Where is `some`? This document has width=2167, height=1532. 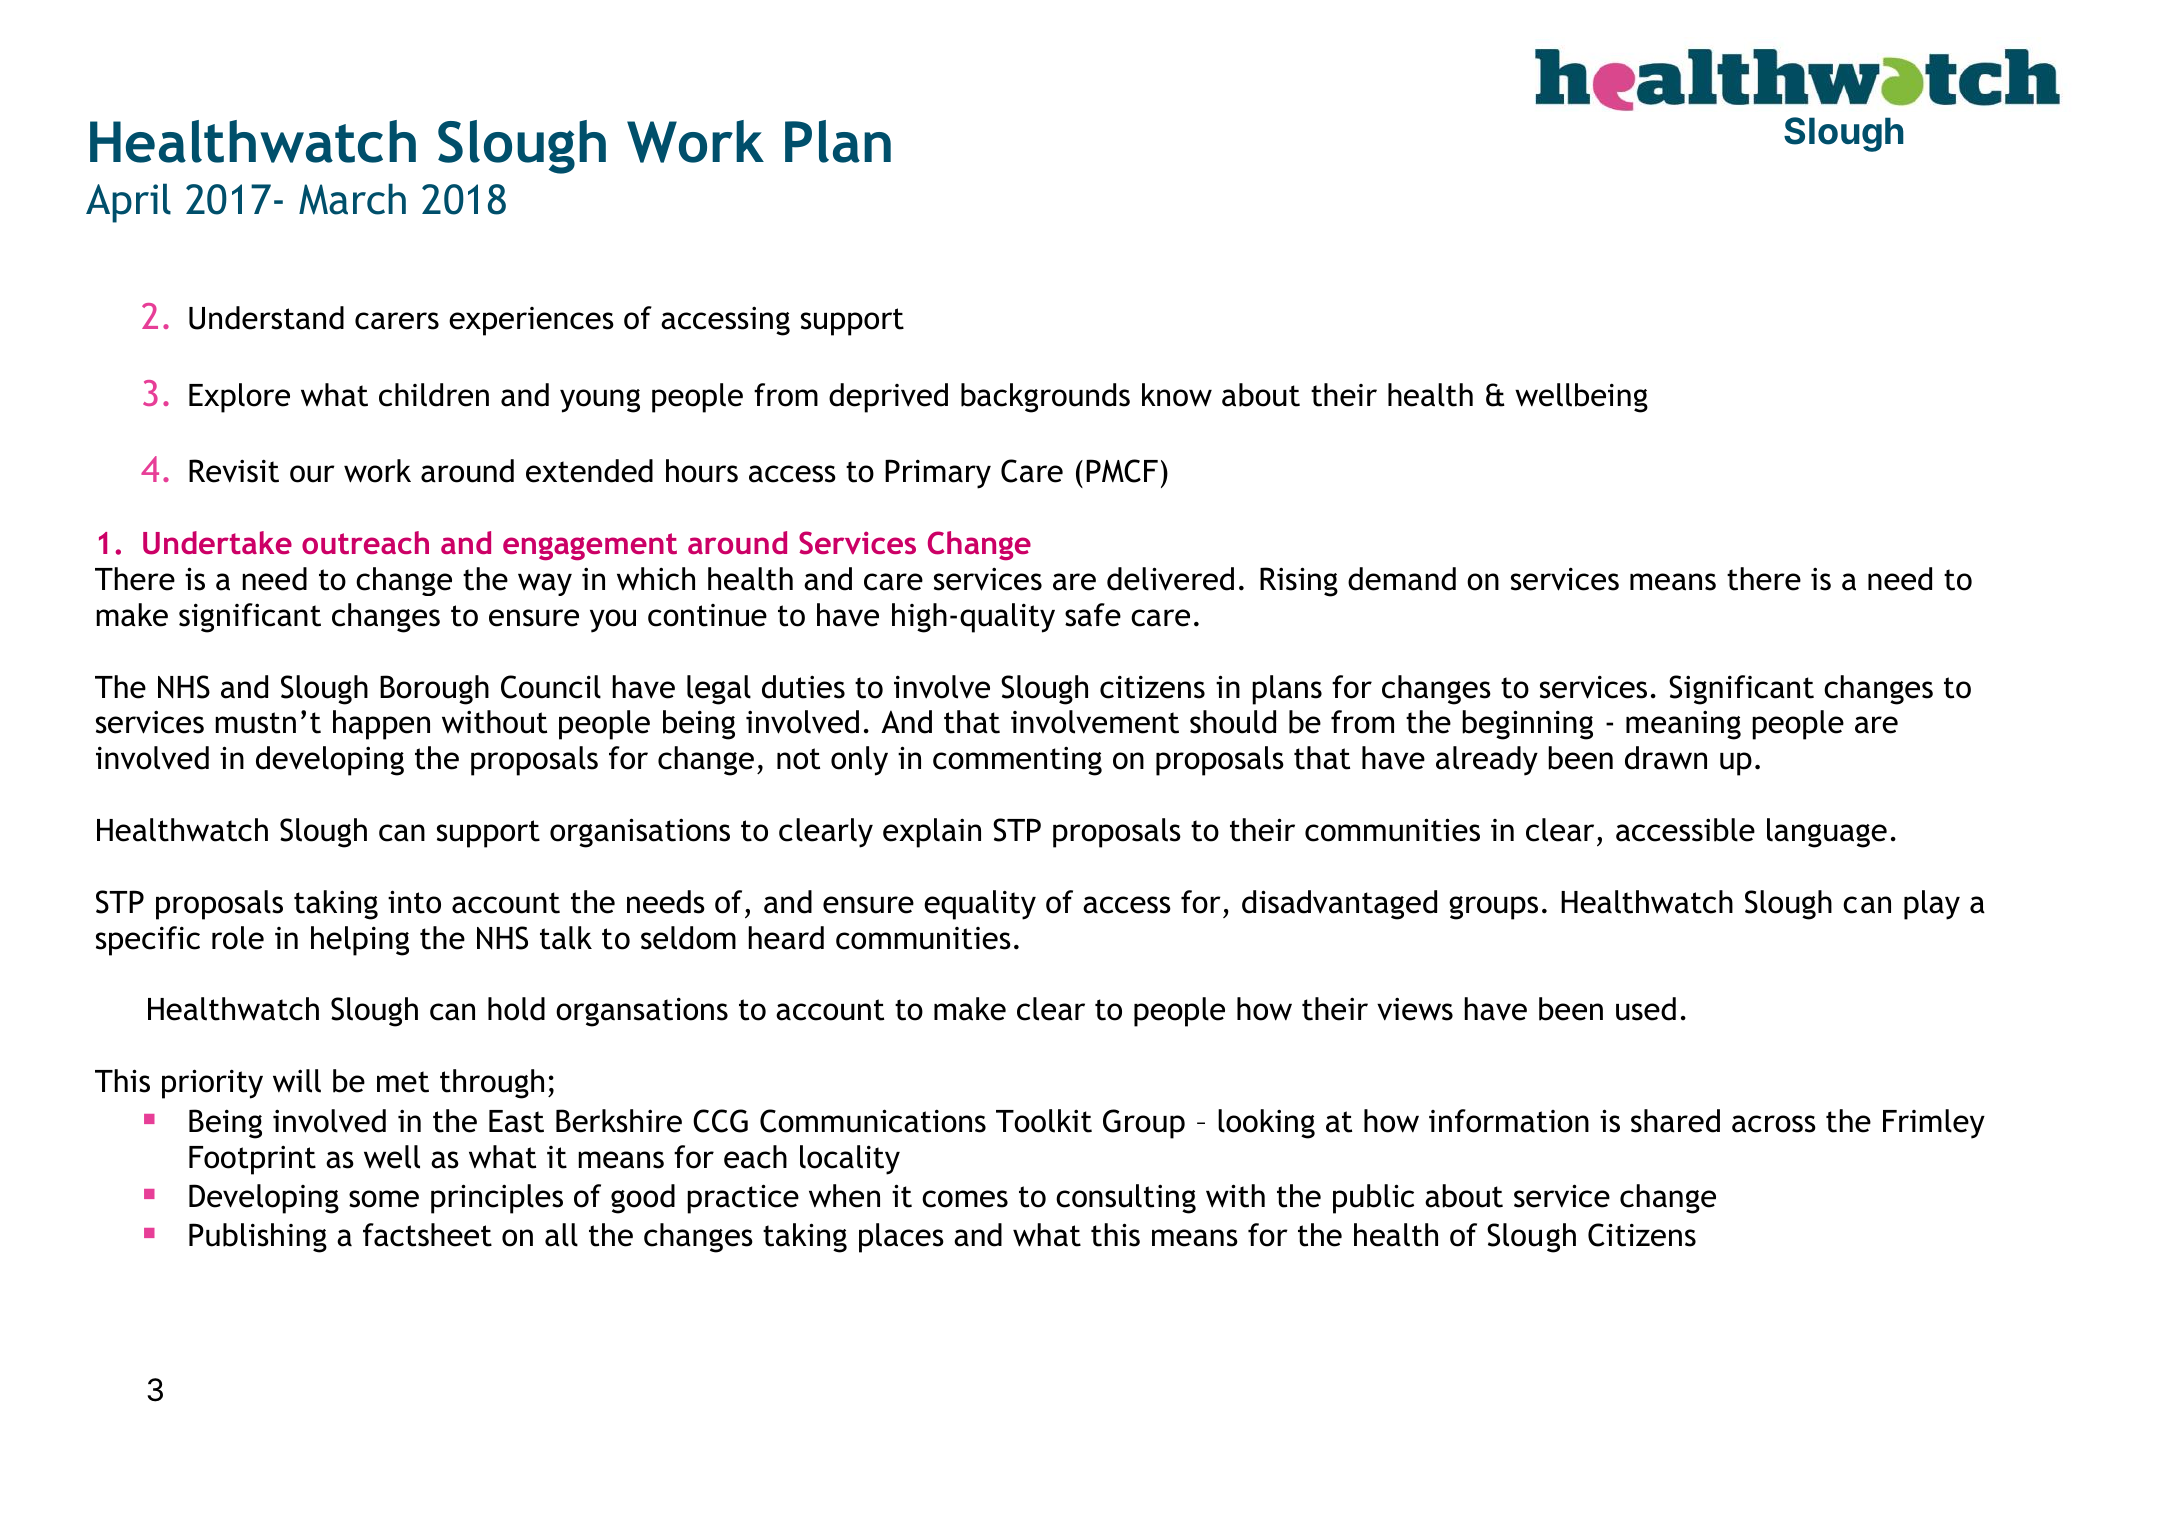 some is located at coordinates (384, 1199).
